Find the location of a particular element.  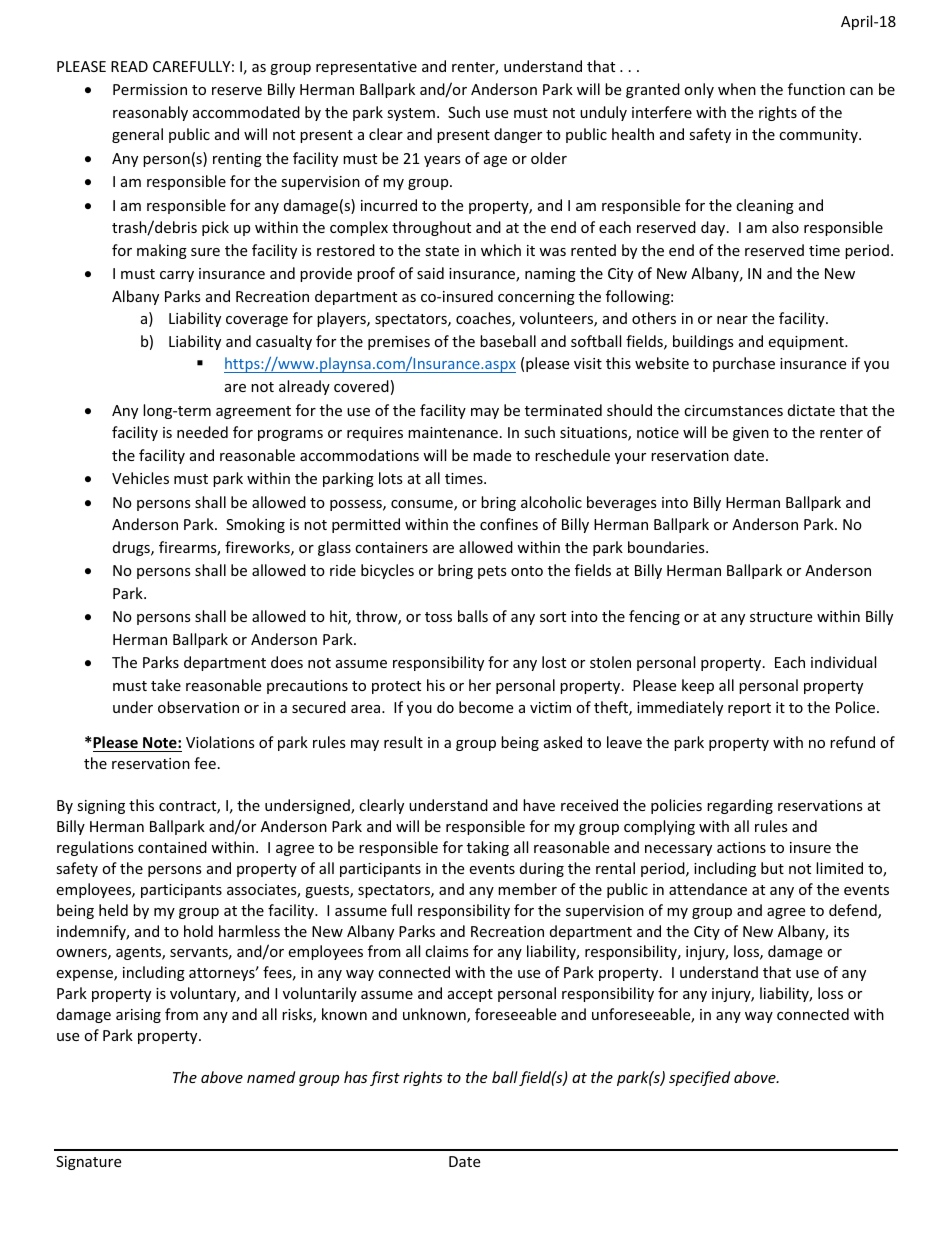

regarding is located at coordinates (740, 806).
